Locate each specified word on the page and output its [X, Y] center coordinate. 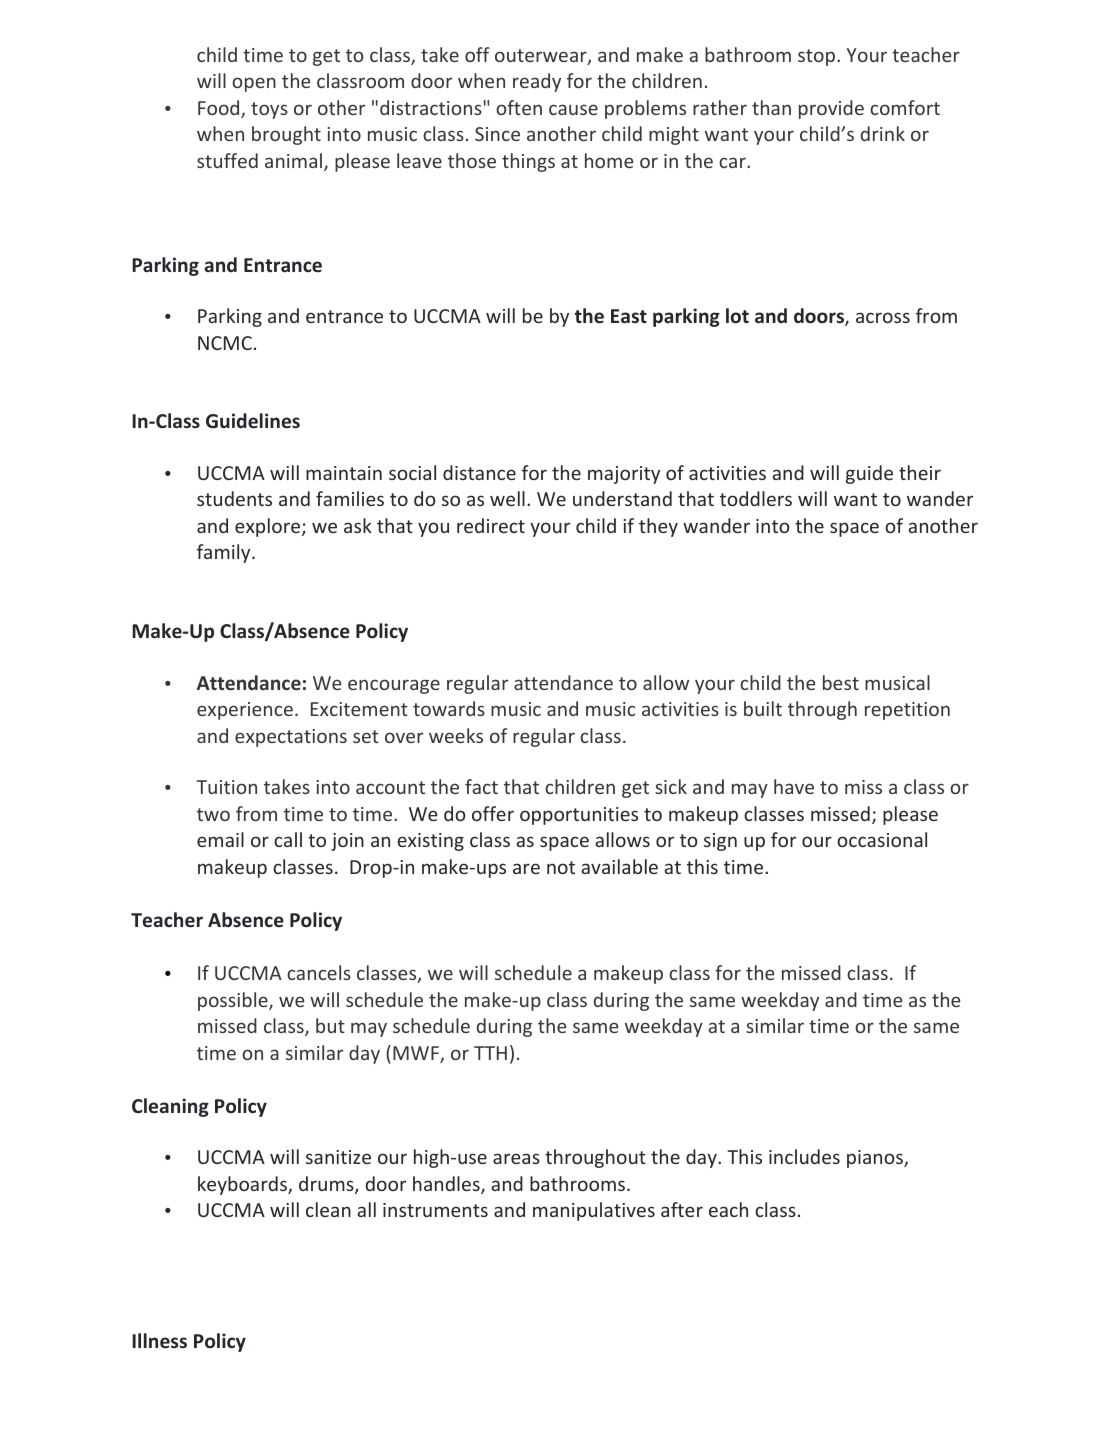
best [841, 682]
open [254, 84]
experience [245, 711]
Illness [159, 1341]
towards [449, 708]
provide [831, 109]
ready [537, 82]
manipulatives [594, 1211]
